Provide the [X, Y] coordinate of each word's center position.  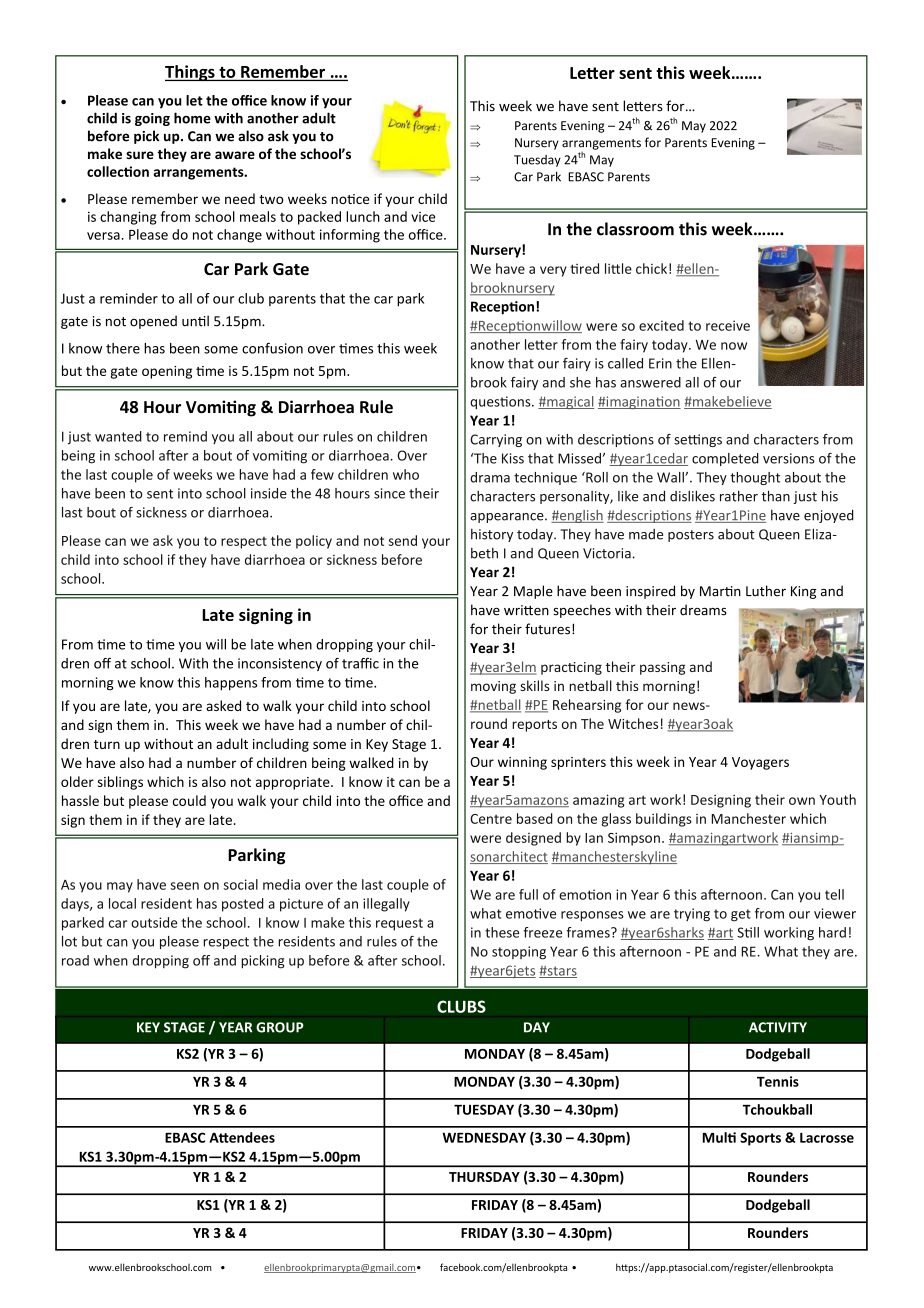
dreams [703, 610]
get [741, 915]
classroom [635, 229]
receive [728, 325]
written [526, 610]
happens [231, 684]
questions [501, 403]
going [152, 119]
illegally [386, 905]
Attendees [242, 1137]
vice [423, 217]
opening [167, 372]
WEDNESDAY [484, 1137]
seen [185, 886]
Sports [760, 1139]
